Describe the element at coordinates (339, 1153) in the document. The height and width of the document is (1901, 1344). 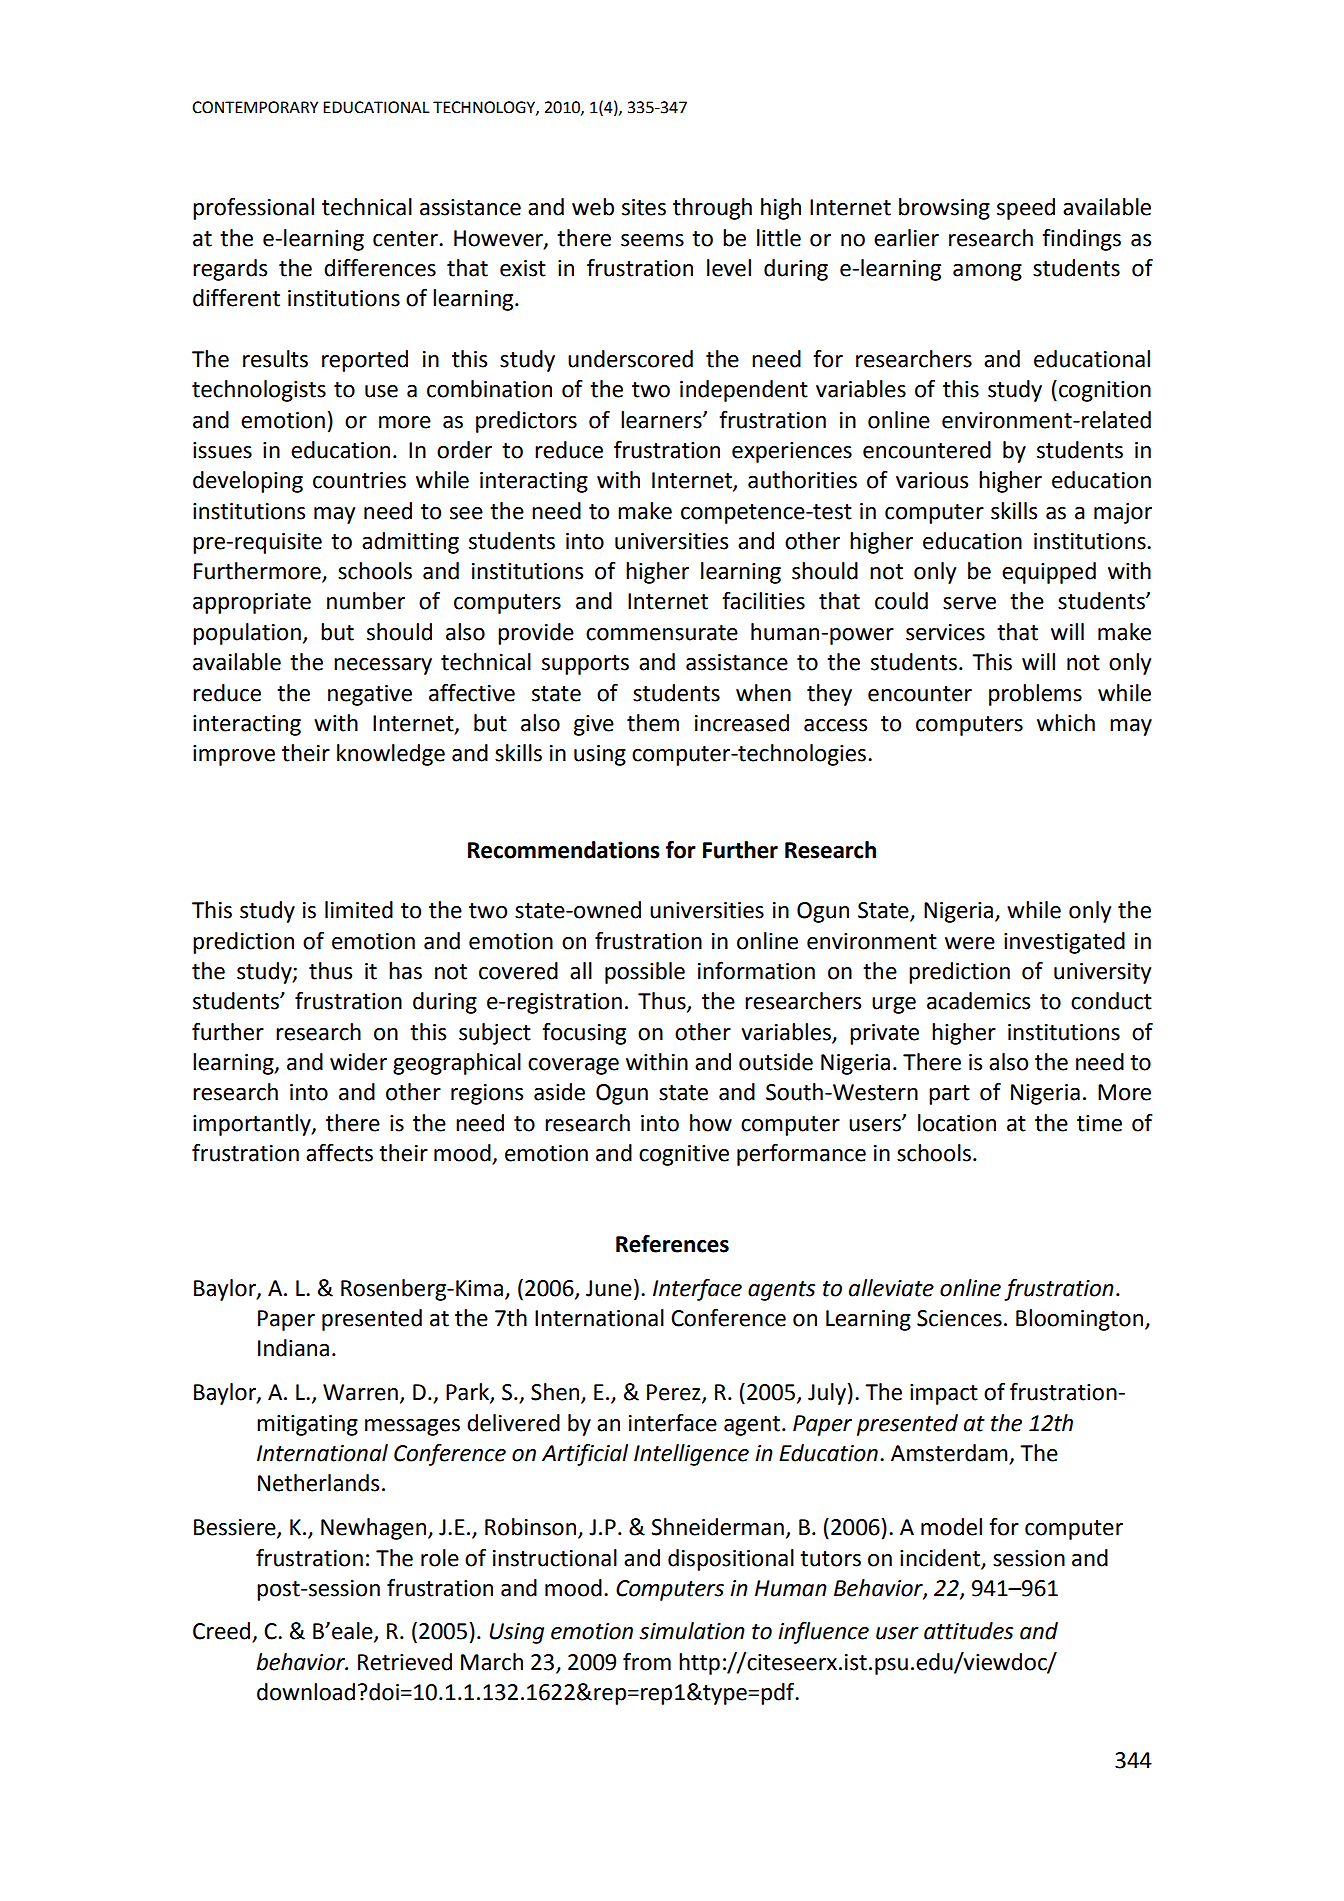
I see `affects` at that location.
